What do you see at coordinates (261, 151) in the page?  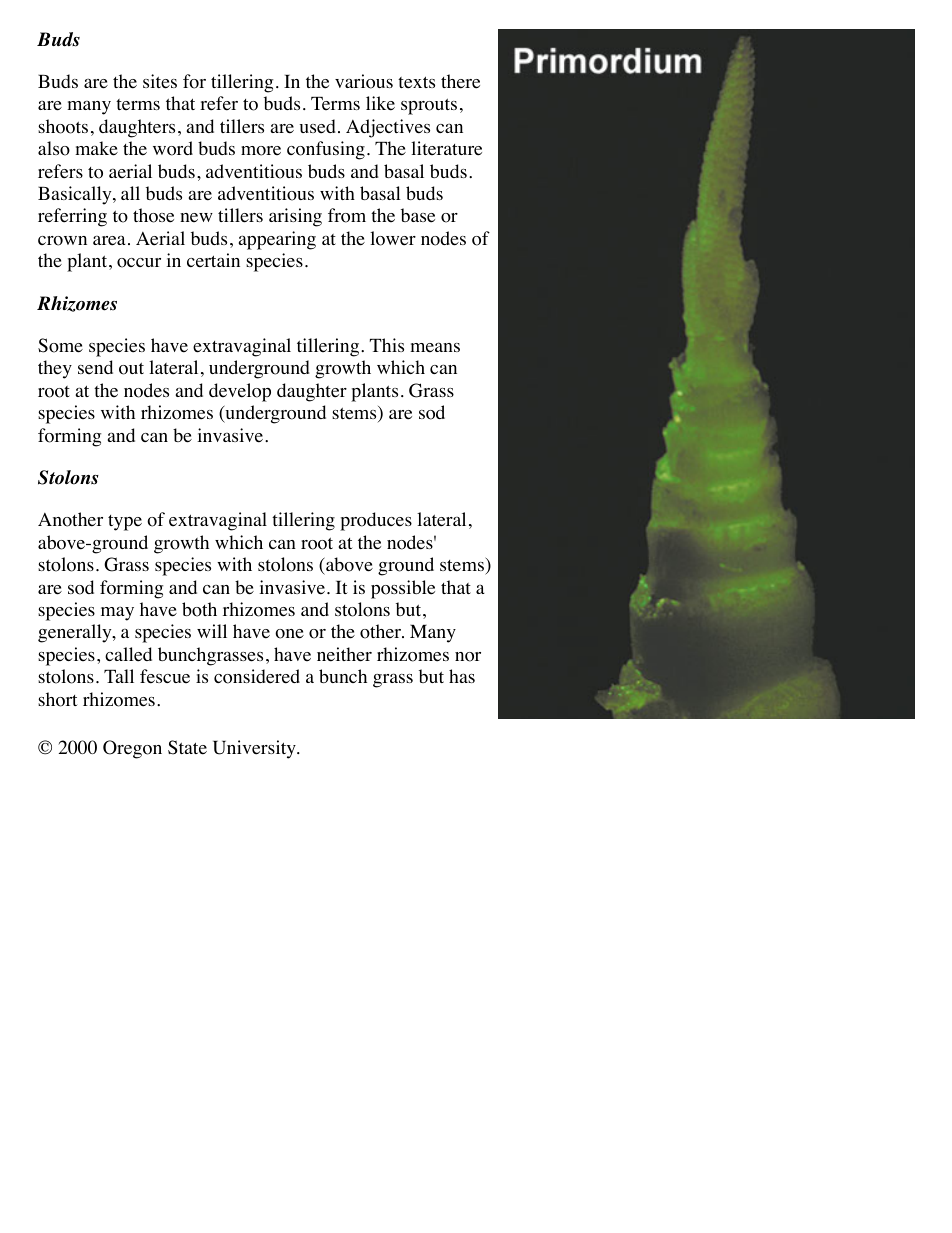 I see `more` at bounding box center [261, 151].
